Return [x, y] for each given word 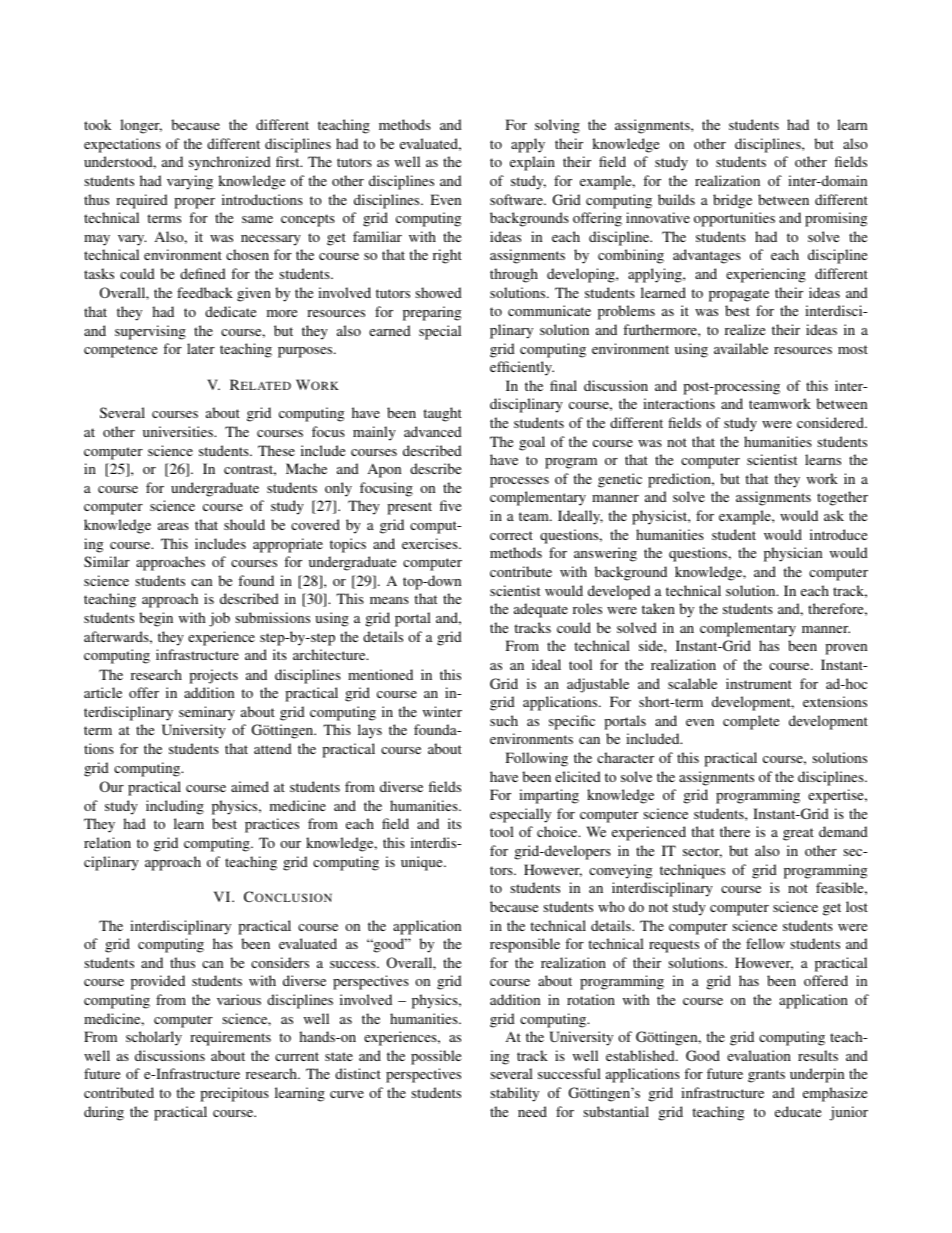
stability [514, 1094]
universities [179, 431]
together [842, 498]
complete [751, 722]
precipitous [234, 1094]
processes [519, 482]
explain [532, 163]
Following [537, 759]
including [175, 807]
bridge [732, 201]
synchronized [230, 163]
